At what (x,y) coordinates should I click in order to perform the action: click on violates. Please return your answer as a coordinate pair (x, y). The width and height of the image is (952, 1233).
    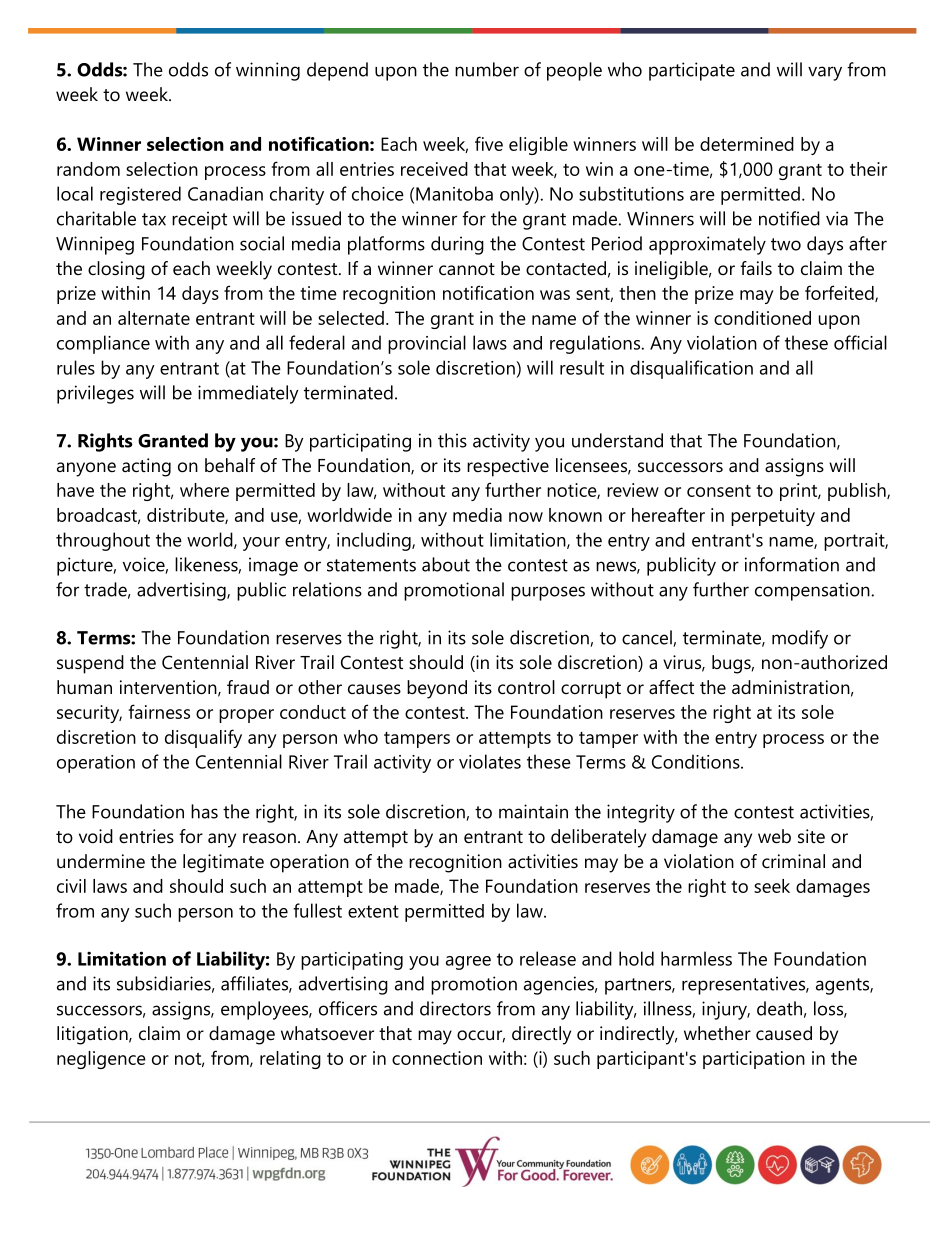
    Looking at the image, I should click on (490, 761).
